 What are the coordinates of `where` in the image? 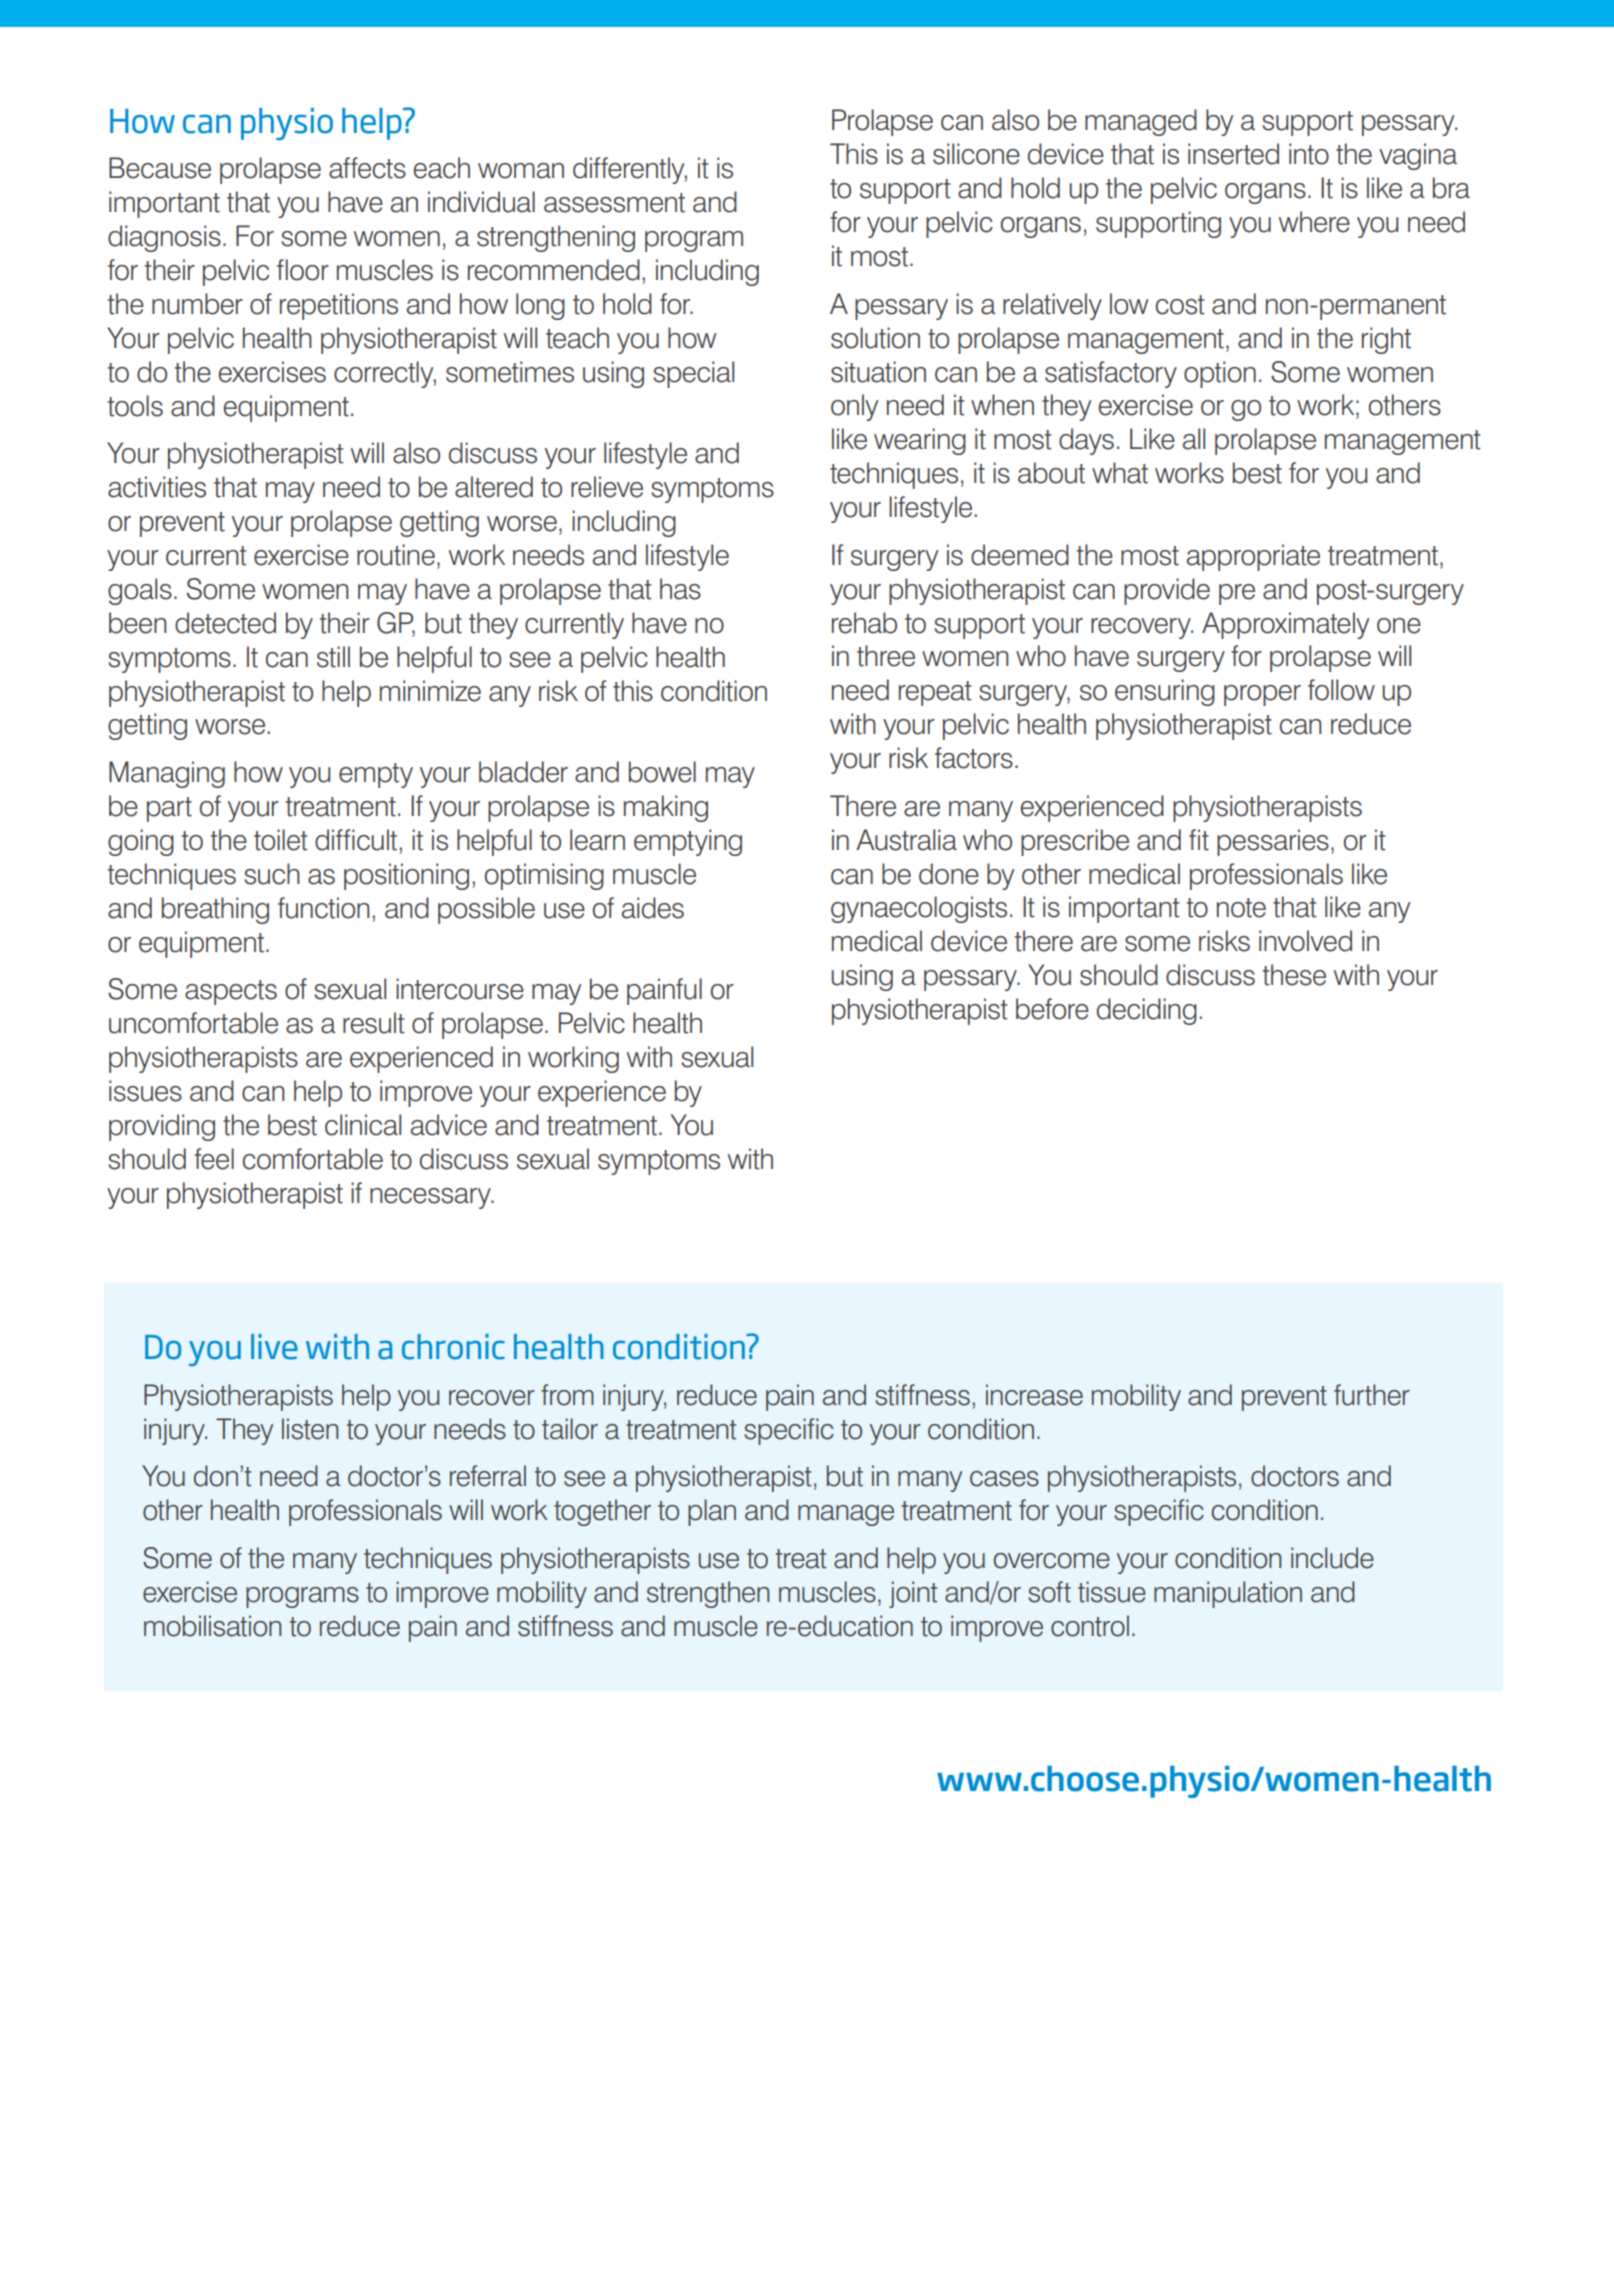 It's located at (1314, 222).
